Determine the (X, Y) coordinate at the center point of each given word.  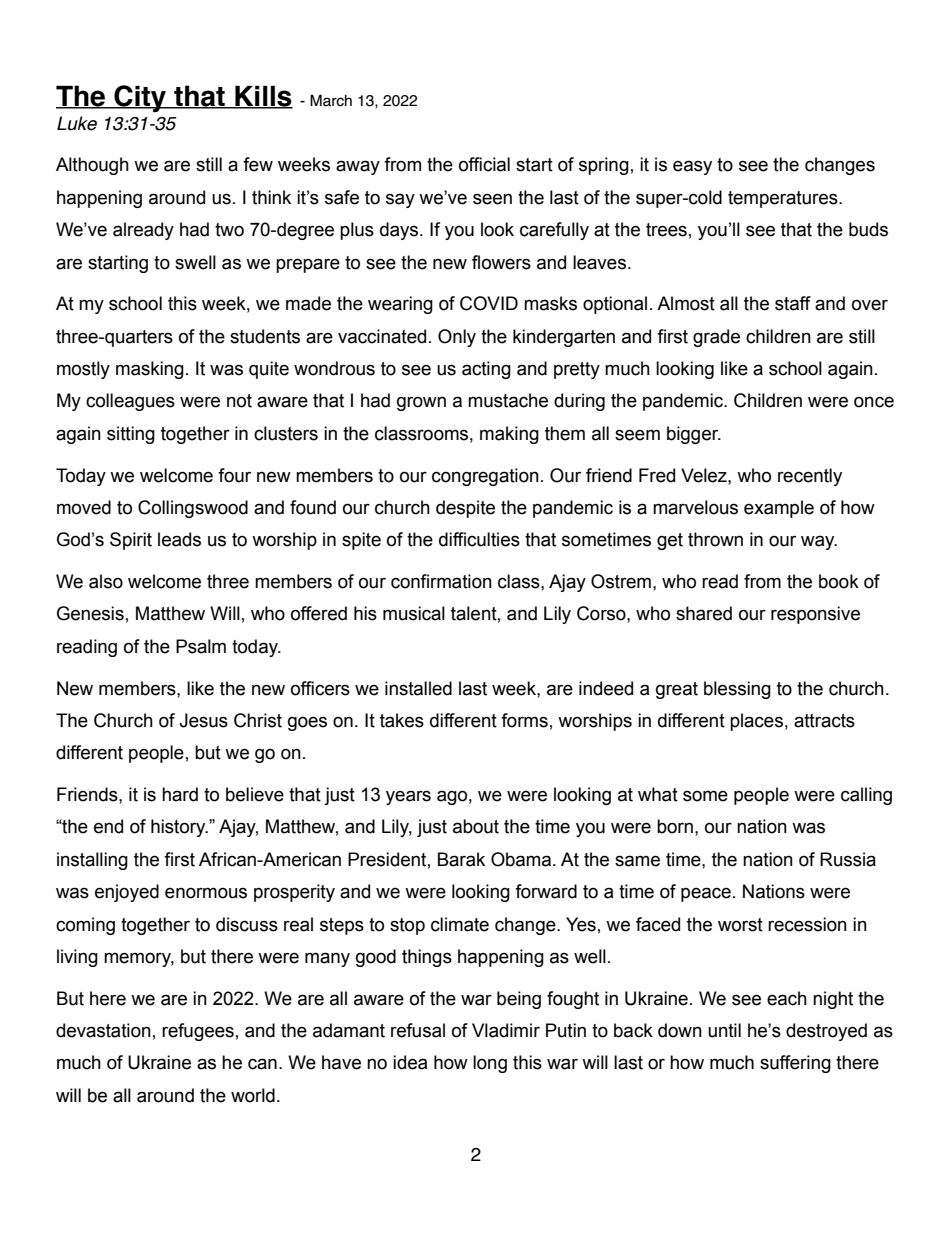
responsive (815, 615)
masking (150, 370)
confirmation (441, 581)
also (106, 581)
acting (486, 370)
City (140, 98)
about (476, 826)
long (490, 1064)
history (179, 828)
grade (716, 338)
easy (692, 167)
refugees (198, 1032)
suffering (795, 1064)
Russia (848, 859)
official (484, 164)
